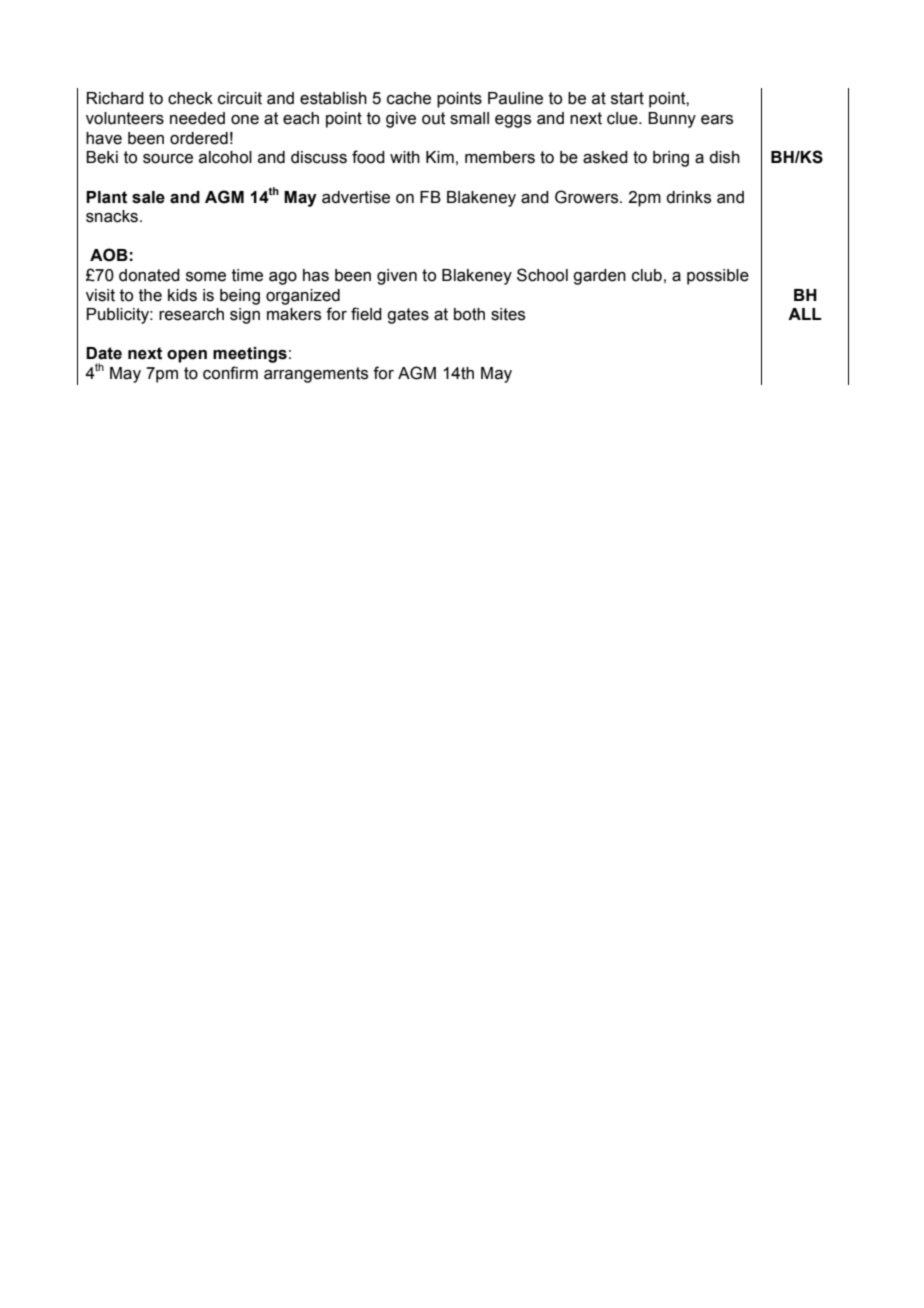 The height and width of the image is (1308, 924). What do you see at coordinates (405, 157) in the image?
I see `with` at bounding box center [405, 157].
